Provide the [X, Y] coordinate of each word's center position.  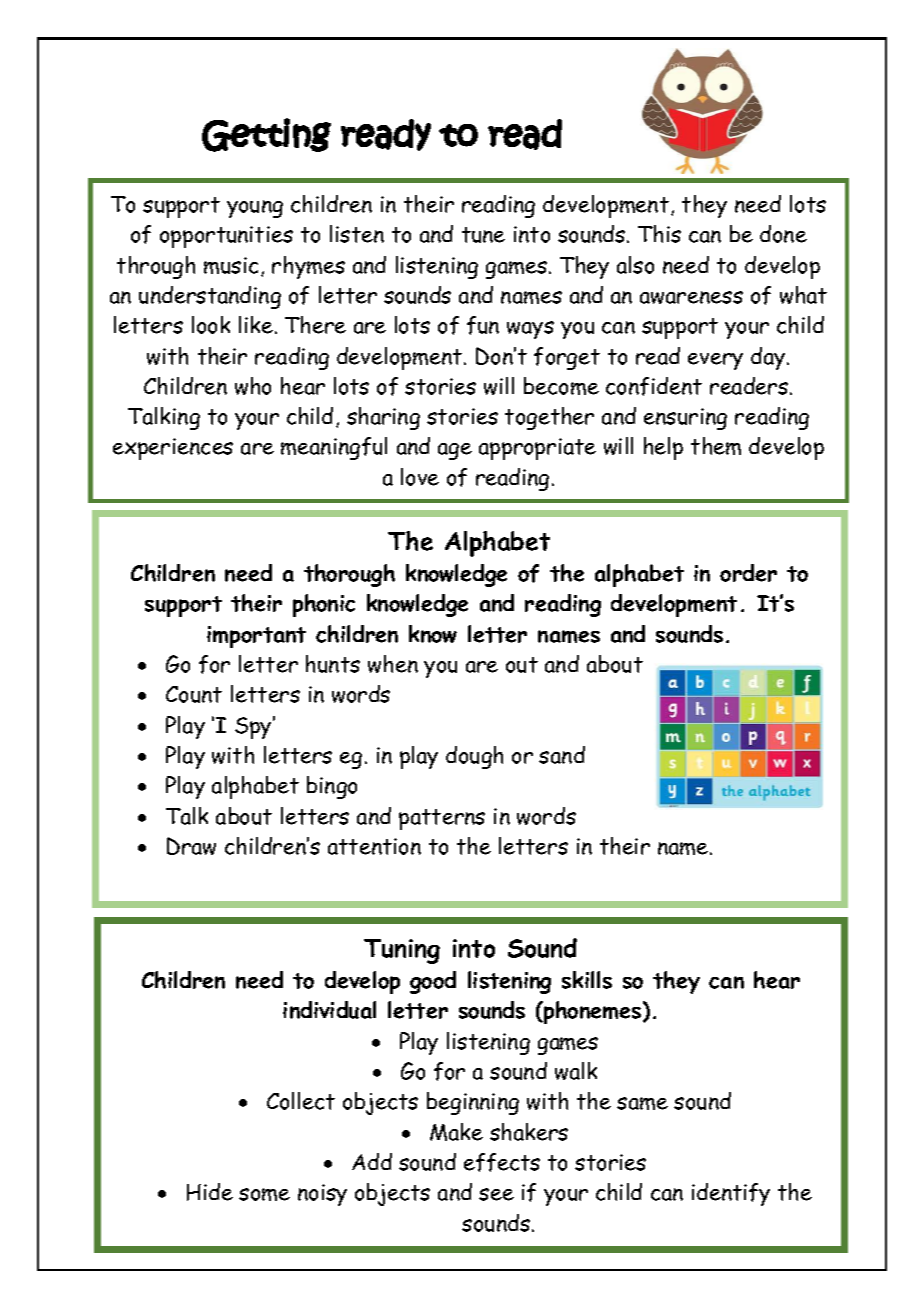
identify [731, 1194]
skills [587, 980]
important [256, 637]
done [783, 234]
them [716, 446]
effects [502, 1162]
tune [483, 235]
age [455, 451]
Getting [266, 135]
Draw [191, 846]
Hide [210, 1192]
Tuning [402, 951]
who [253, 386]
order [748, 573]
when [393, 664]
